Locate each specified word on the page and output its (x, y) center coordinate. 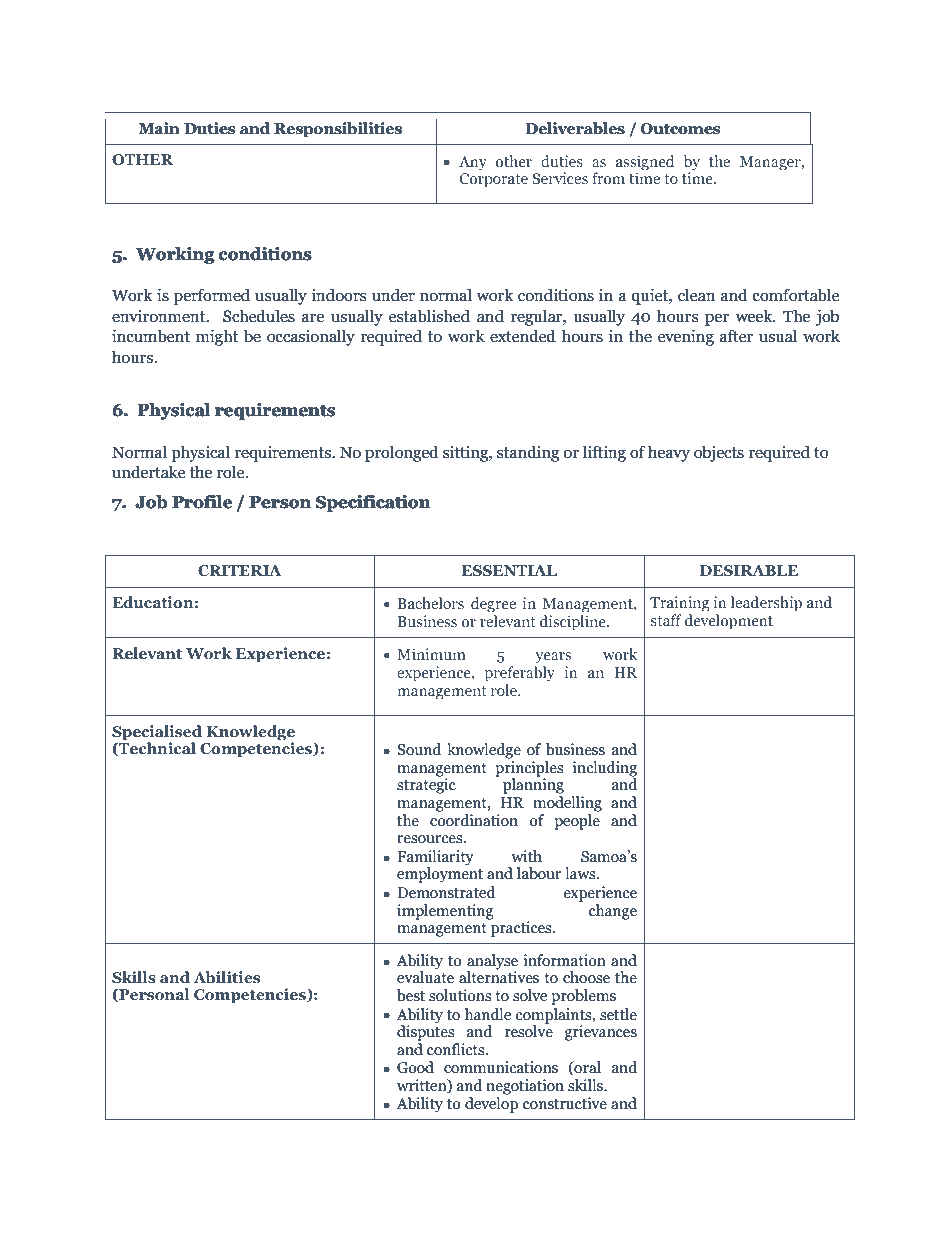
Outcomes (680, 128)
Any (473, 163)
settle (618, 1014)
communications (501, 1067)
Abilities (226, 977)
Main (159, 128)
